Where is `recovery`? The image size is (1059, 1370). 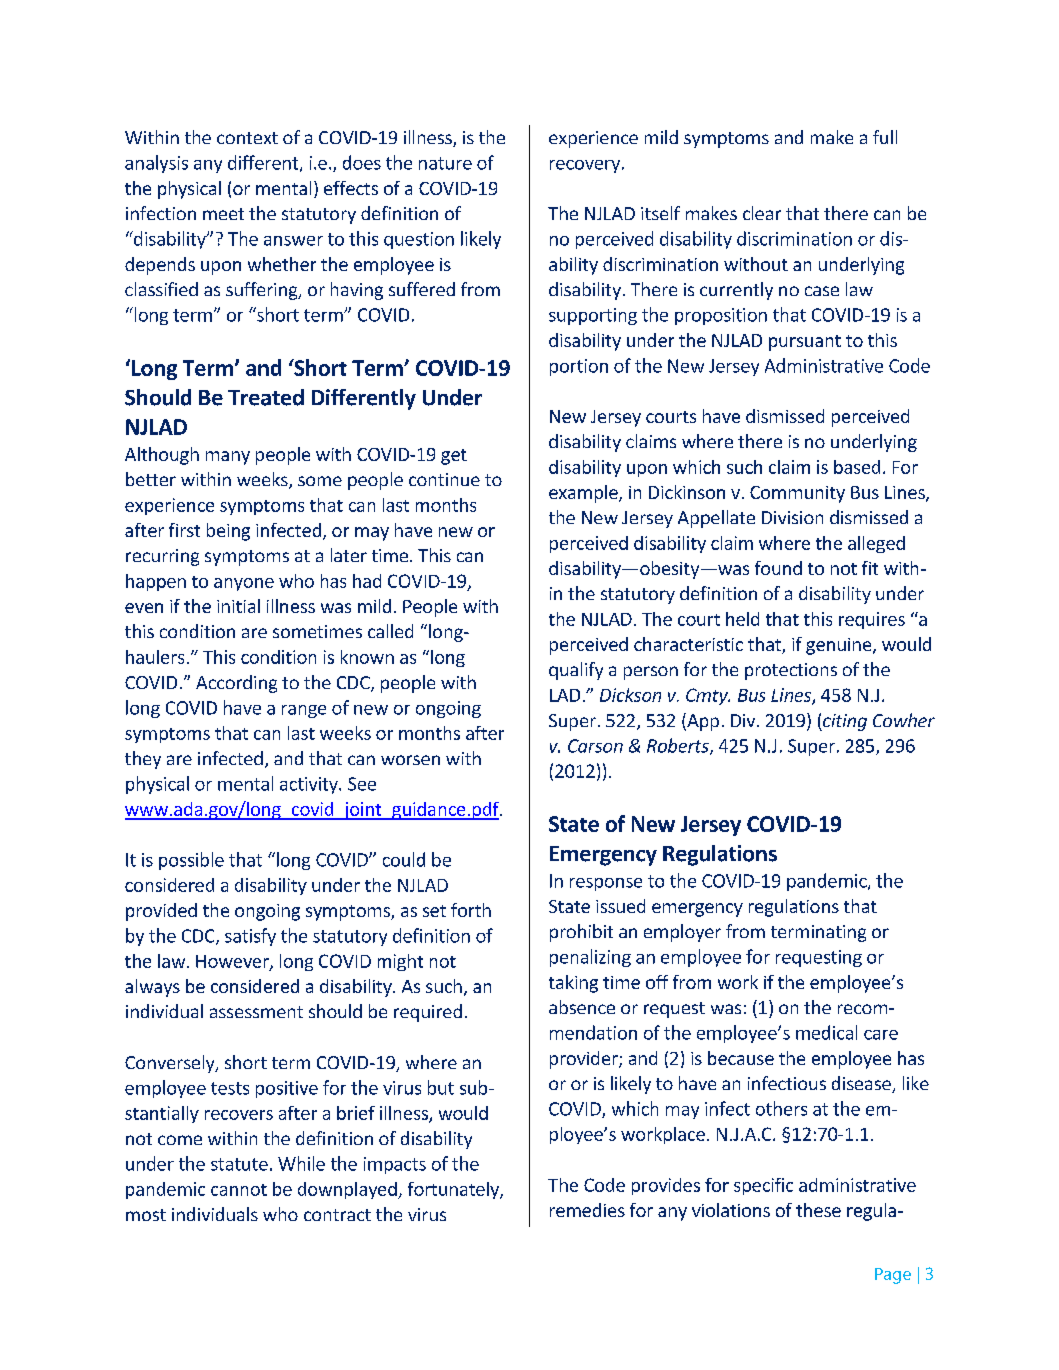
recovery is located at coordinates (585, 166).
